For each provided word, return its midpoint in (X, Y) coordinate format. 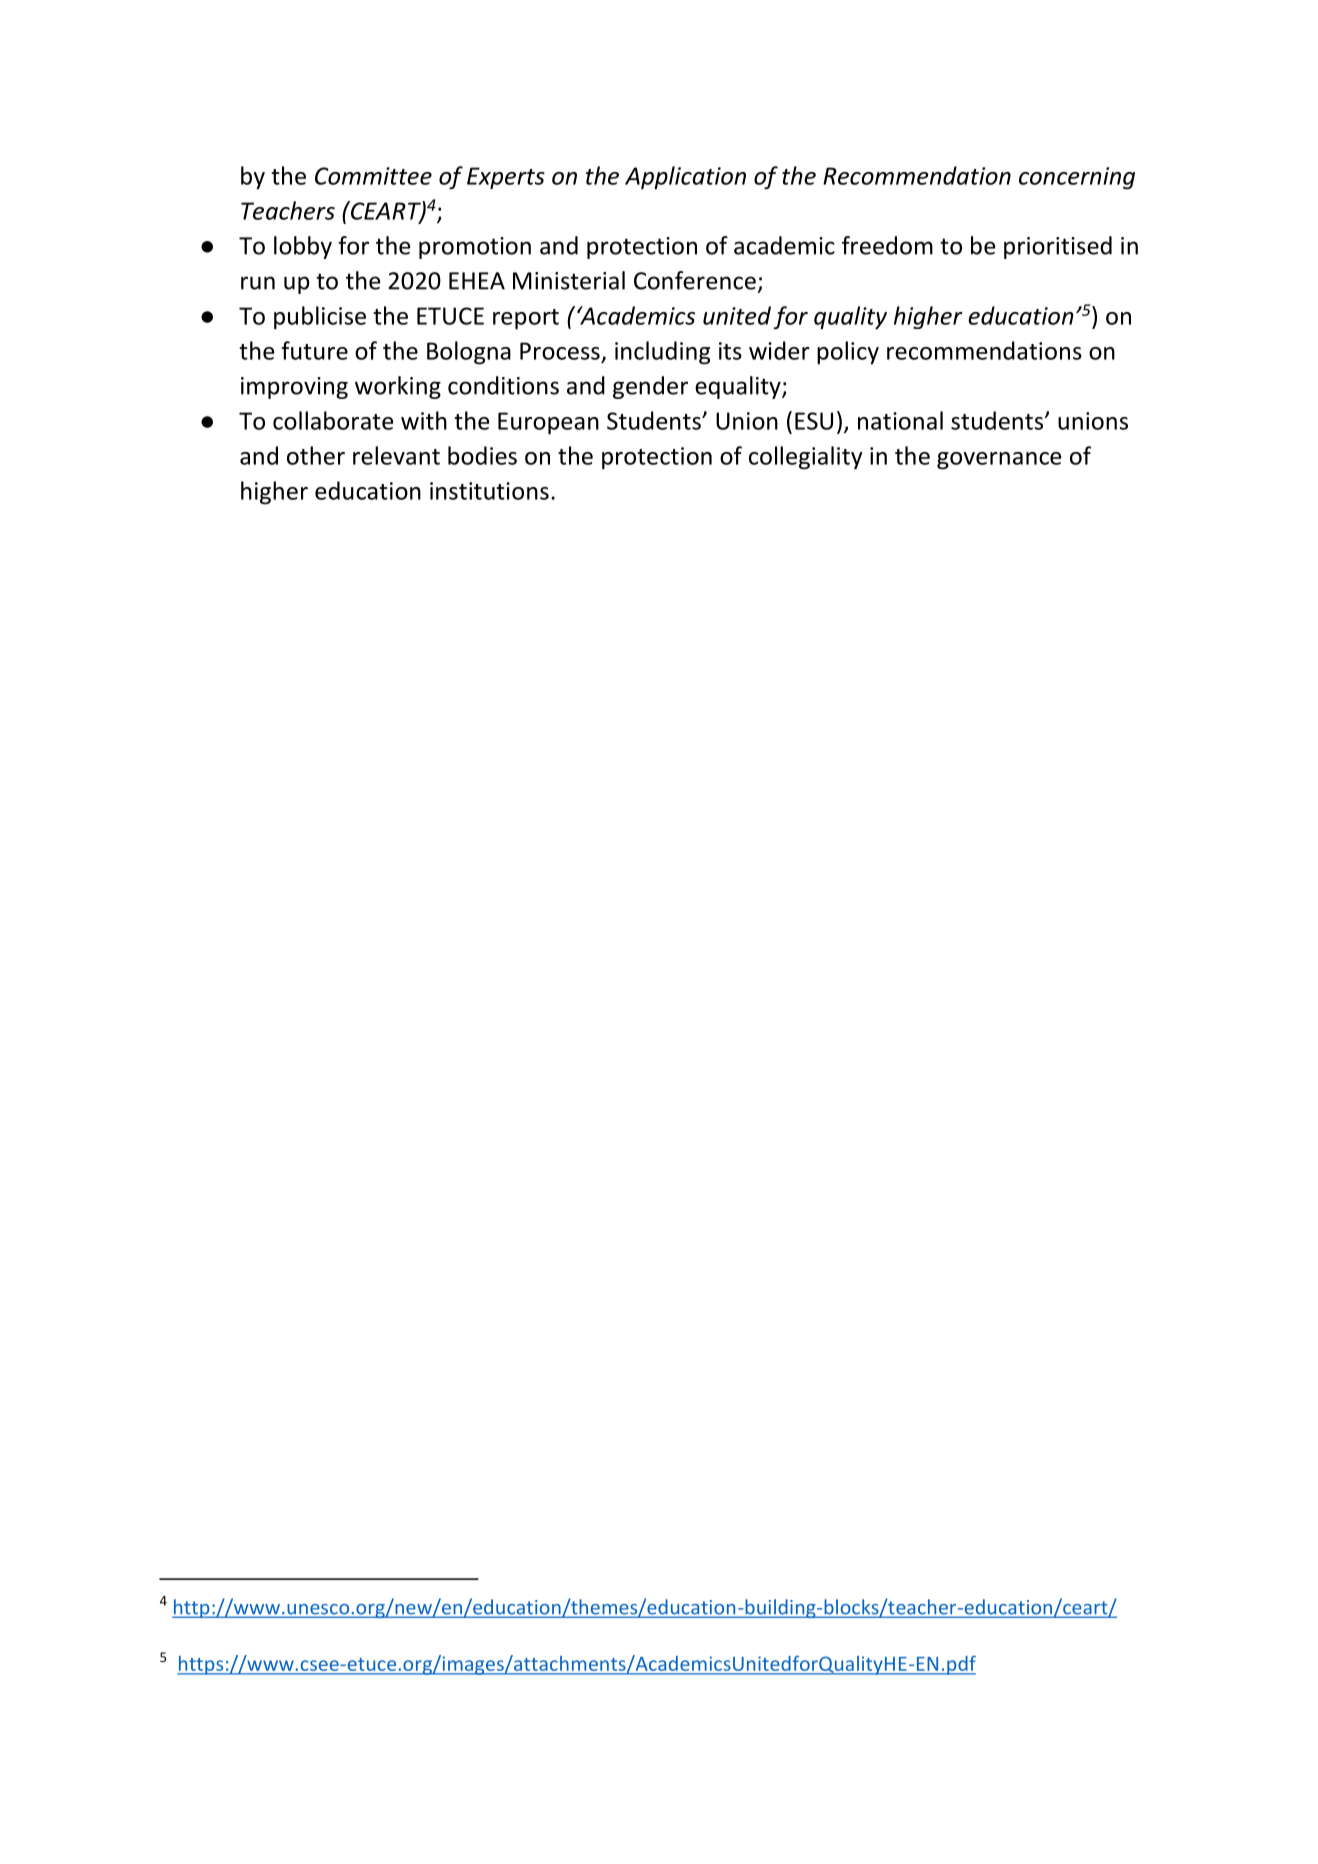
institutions (489, 491)
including (662, 353)
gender (650, 387)
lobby (303, 247)
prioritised (1058, 247)
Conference (695, 280)
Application (685, 178)
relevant (396, 455)
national (900, 420)
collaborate (333, 420)
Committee (373, 176)
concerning (1077, 178)
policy (848, 353)
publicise (320, 318)
